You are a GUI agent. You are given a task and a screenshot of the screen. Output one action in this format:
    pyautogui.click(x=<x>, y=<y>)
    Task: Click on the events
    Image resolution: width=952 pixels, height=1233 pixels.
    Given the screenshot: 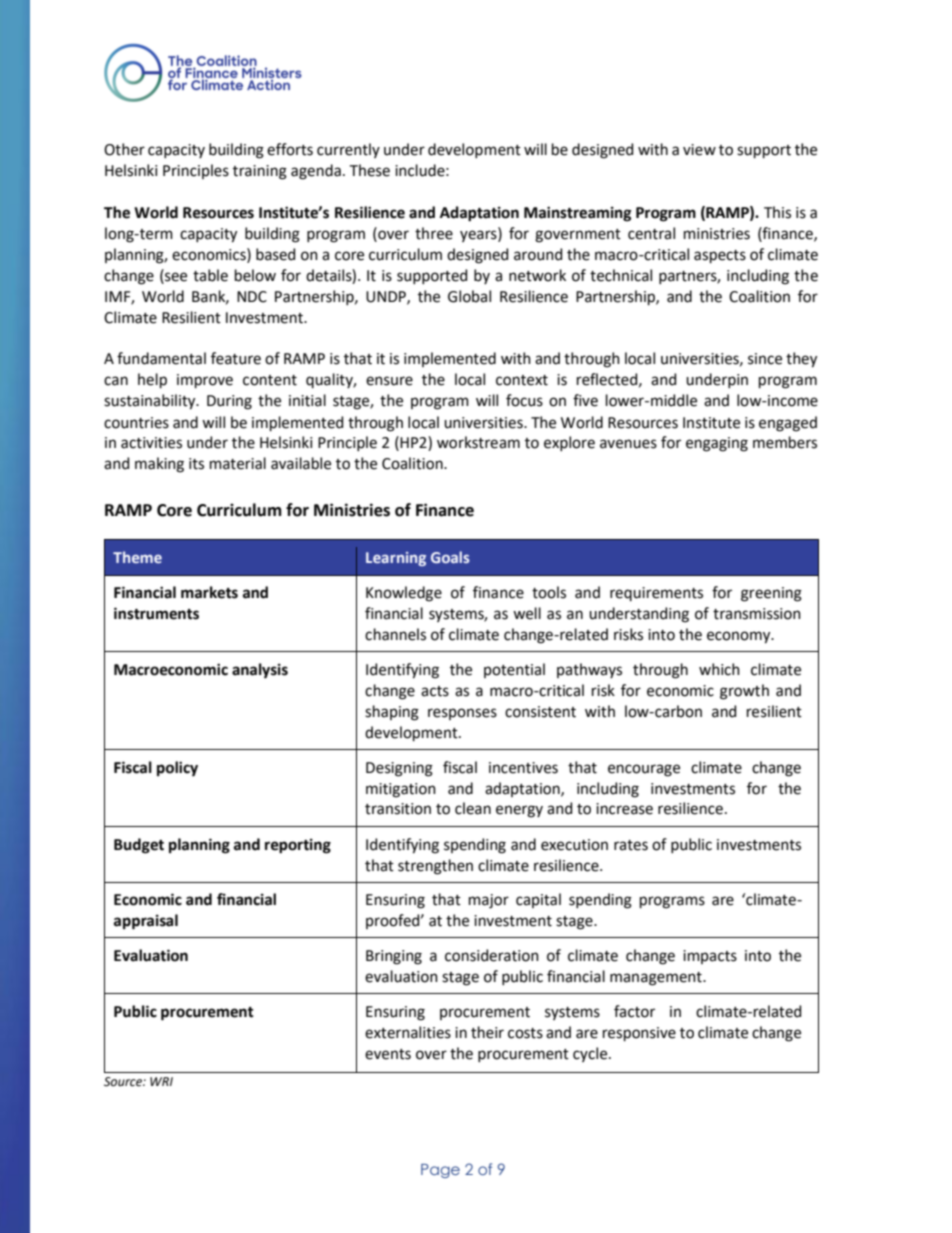 What is the action you would take?
    pyautogui.click(x=388, y=1054)
